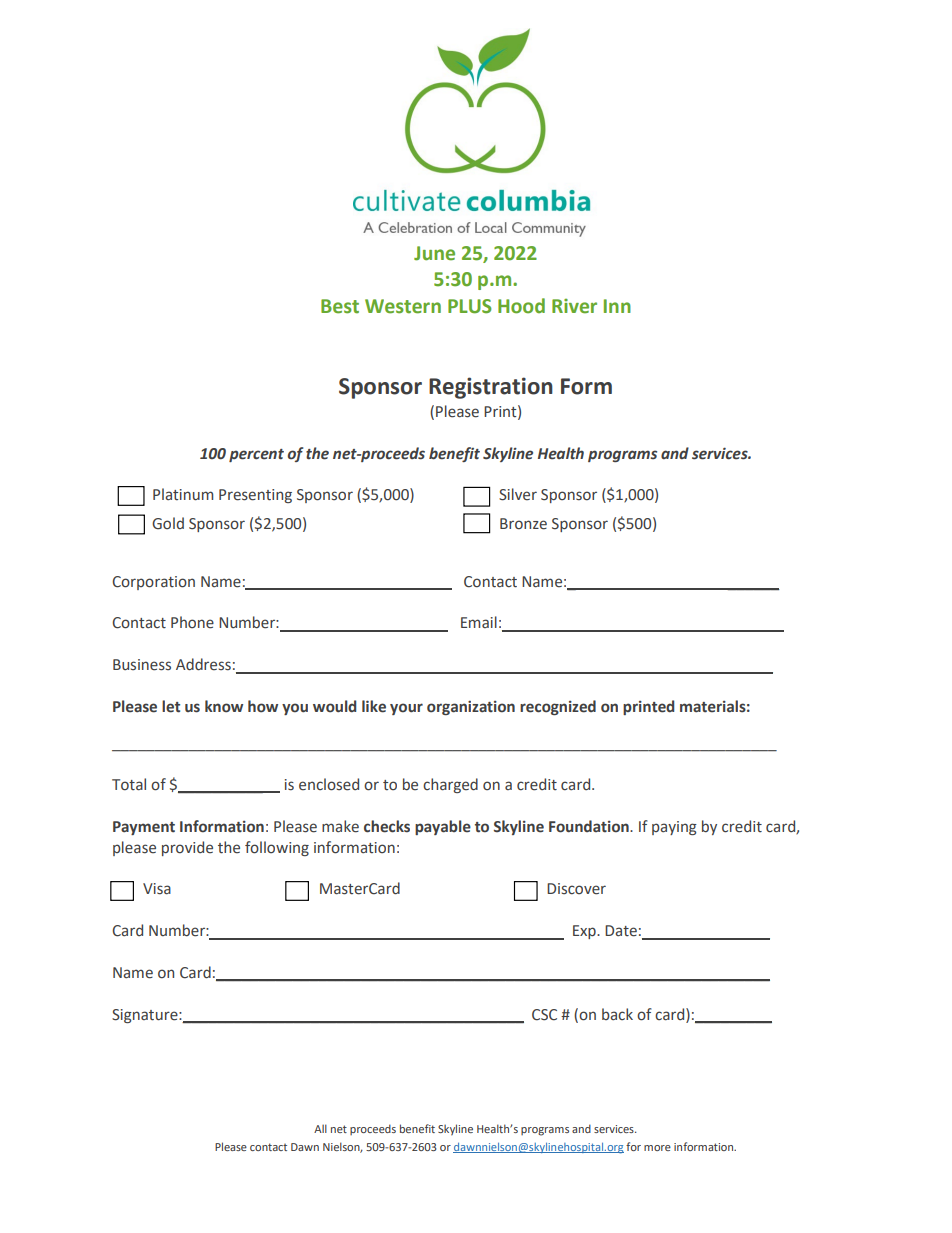  What do you see at coordinates (340, 306) in the screenshot?
I see `Best` at bounding box center [340, 306].
